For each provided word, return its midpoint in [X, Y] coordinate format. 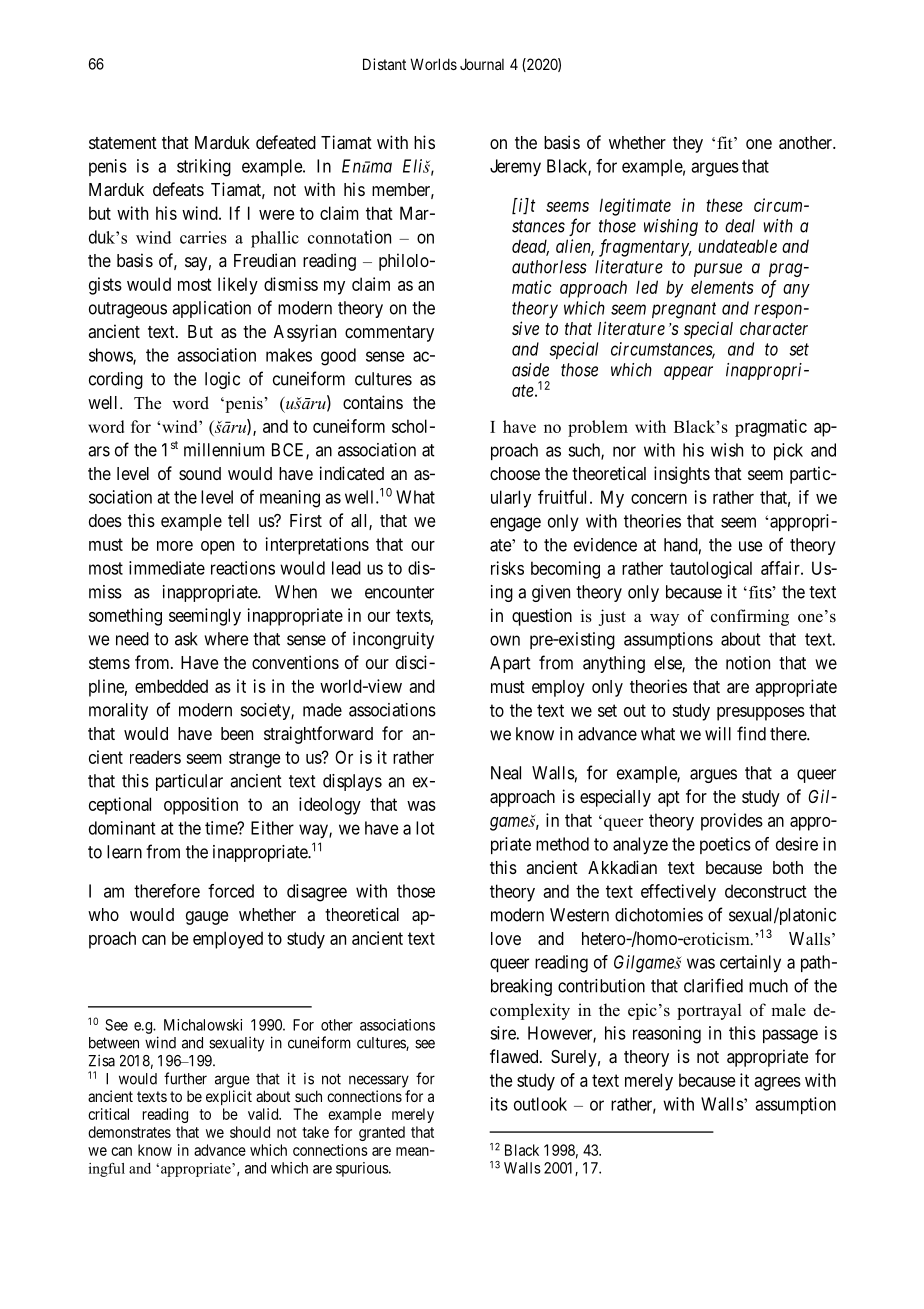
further [185, 1078]
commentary [389, 334]
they [688, 144]
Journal [482, 64]
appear [688, 373]
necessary [379, 1081]
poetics [725, 845]
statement [123, 143]
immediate [167, 568]
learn [124, 852]
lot [425, 828]
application [211, 309]
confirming [750, 617]
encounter [399, 592]
